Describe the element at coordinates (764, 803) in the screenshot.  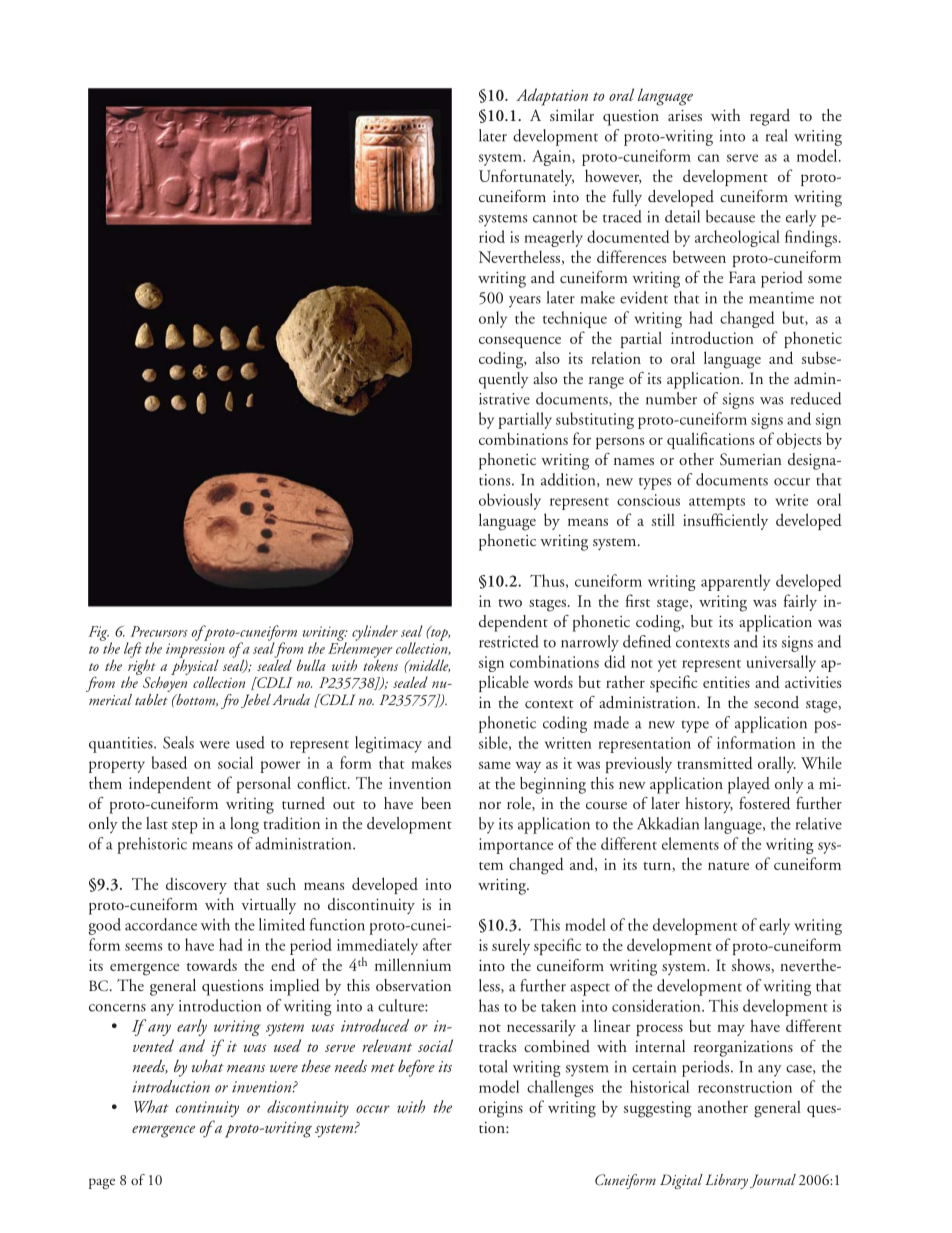
I see `fostered` at that location.
